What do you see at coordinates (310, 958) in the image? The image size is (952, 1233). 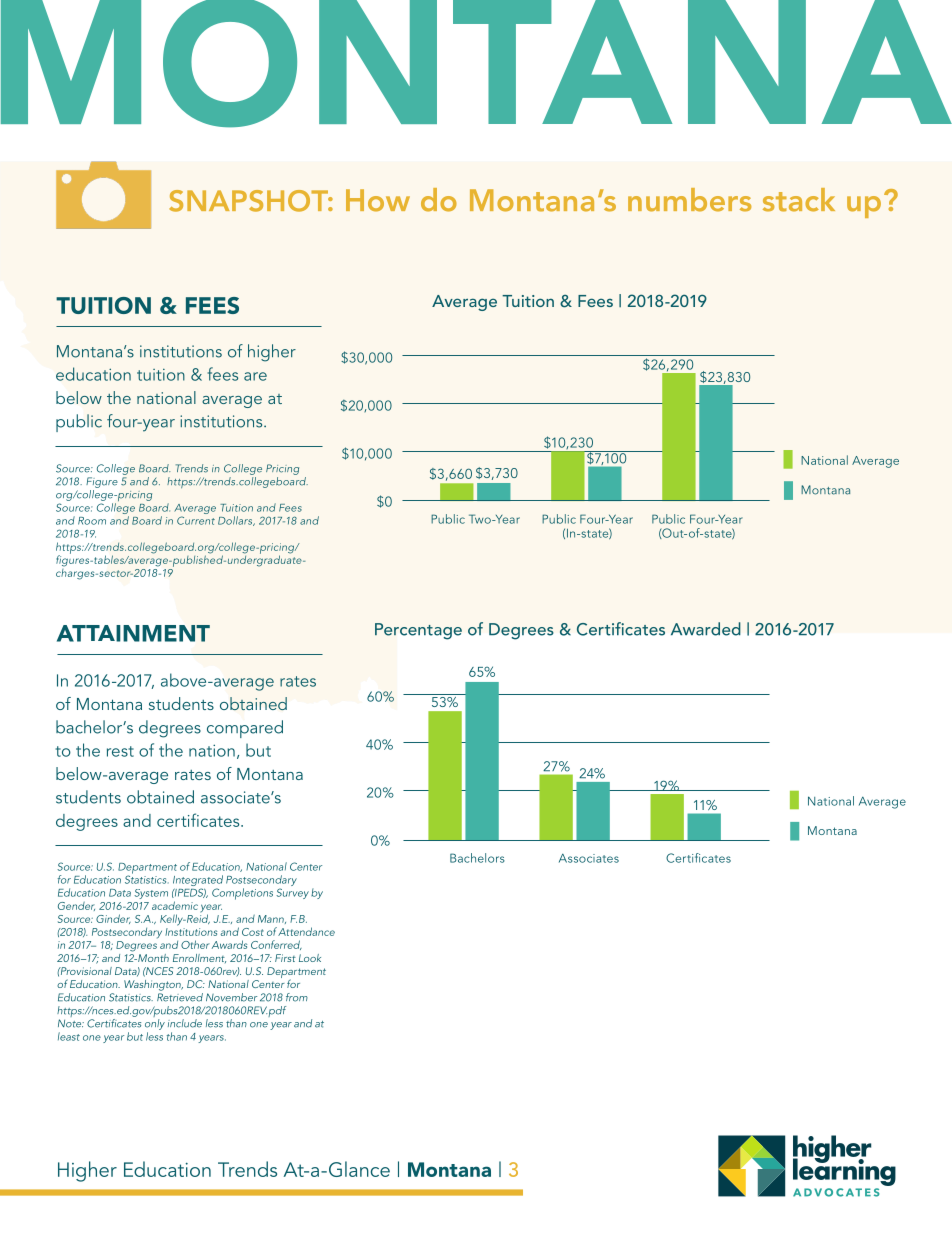 I see `Look` at bounding box center [310, 958].
